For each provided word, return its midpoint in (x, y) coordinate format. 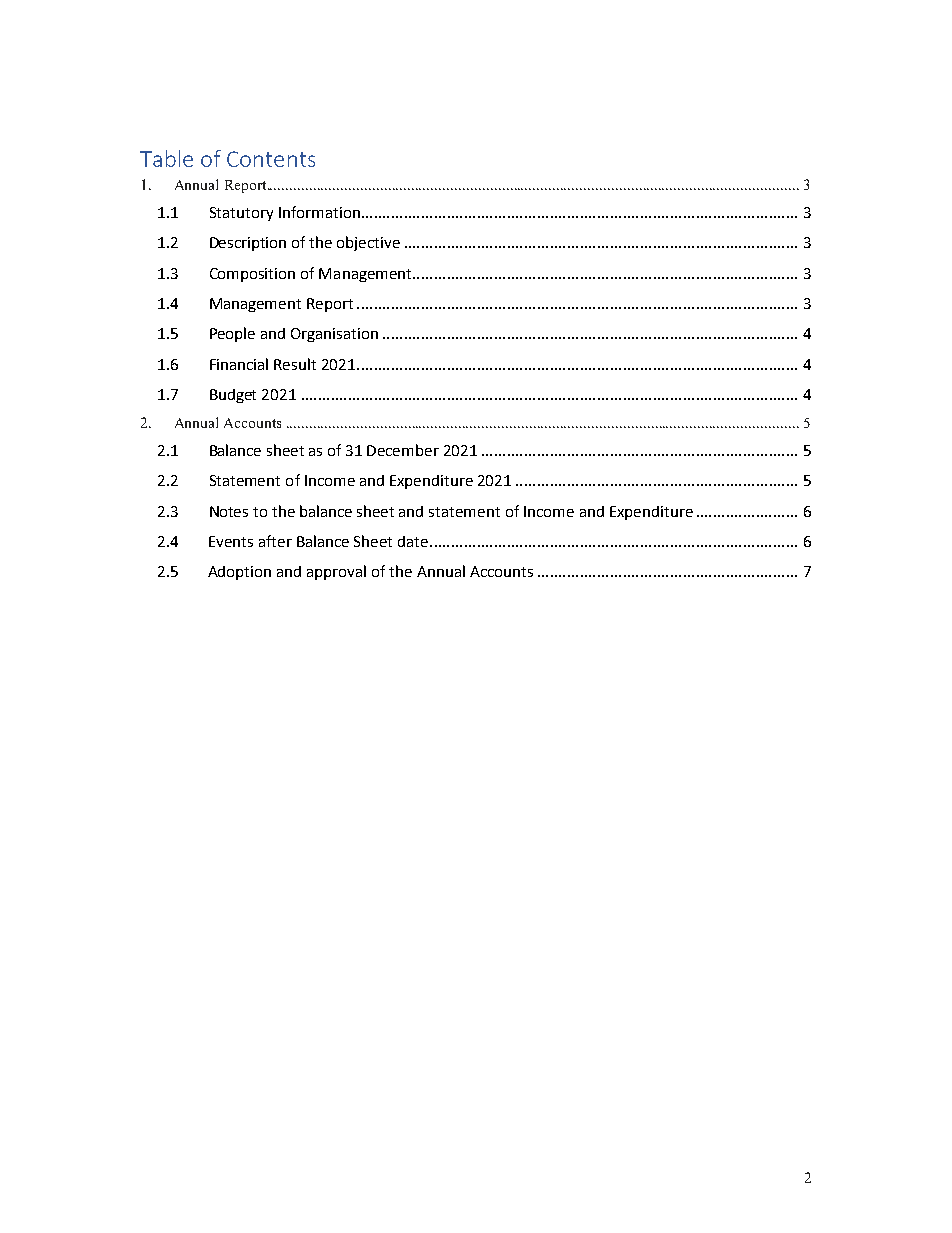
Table (166, 158)
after (275, 541)
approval (336, 572)
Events (231, 541)
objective (368, 243)
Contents (271, 159)
